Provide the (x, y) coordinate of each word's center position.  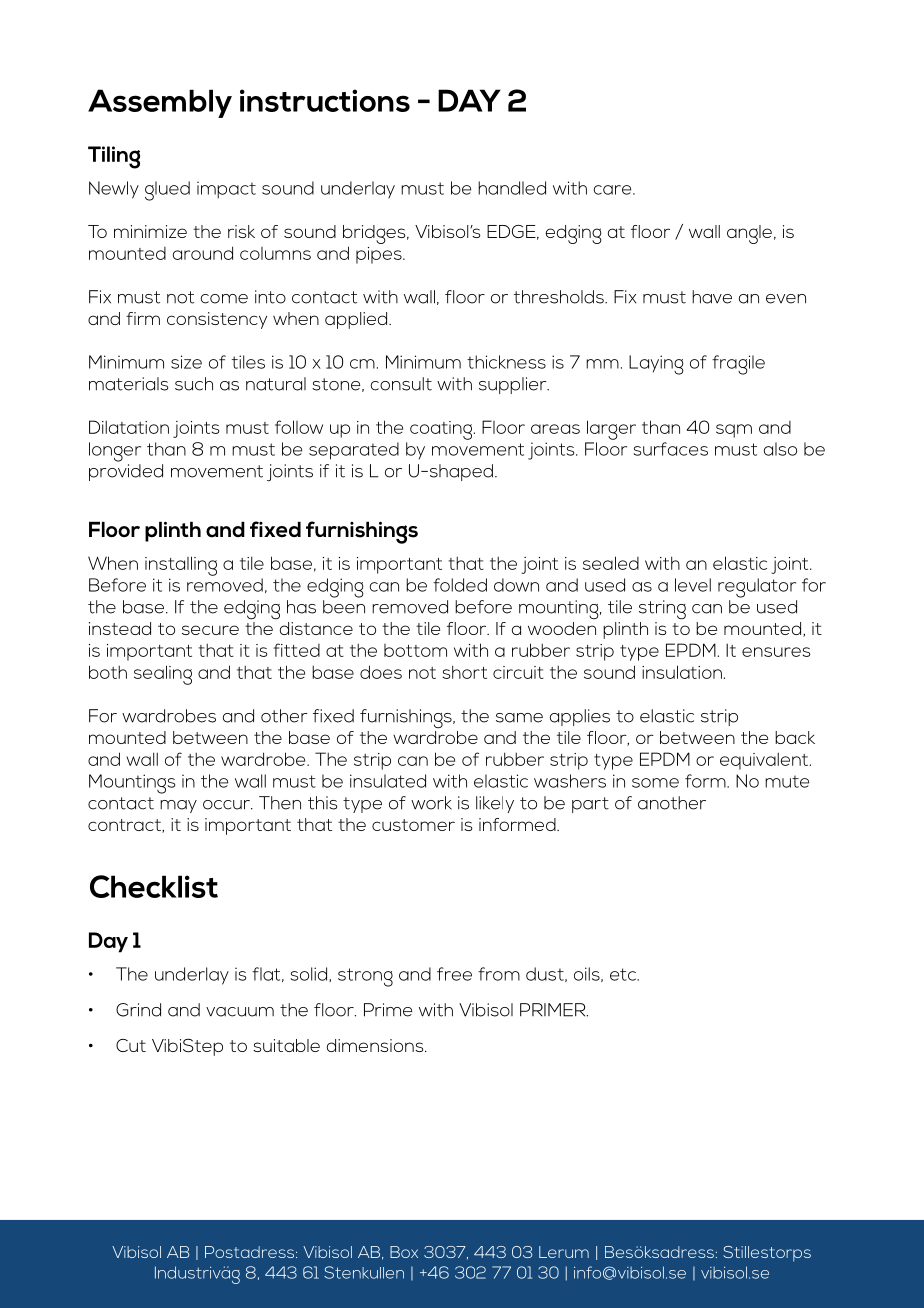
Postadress (251, 1252)
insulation (682, 672)
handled (512, 188)
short (465, 672)
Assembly (160, 103)
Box (404, 1252)
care (613, 190)
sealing (163, 675)
